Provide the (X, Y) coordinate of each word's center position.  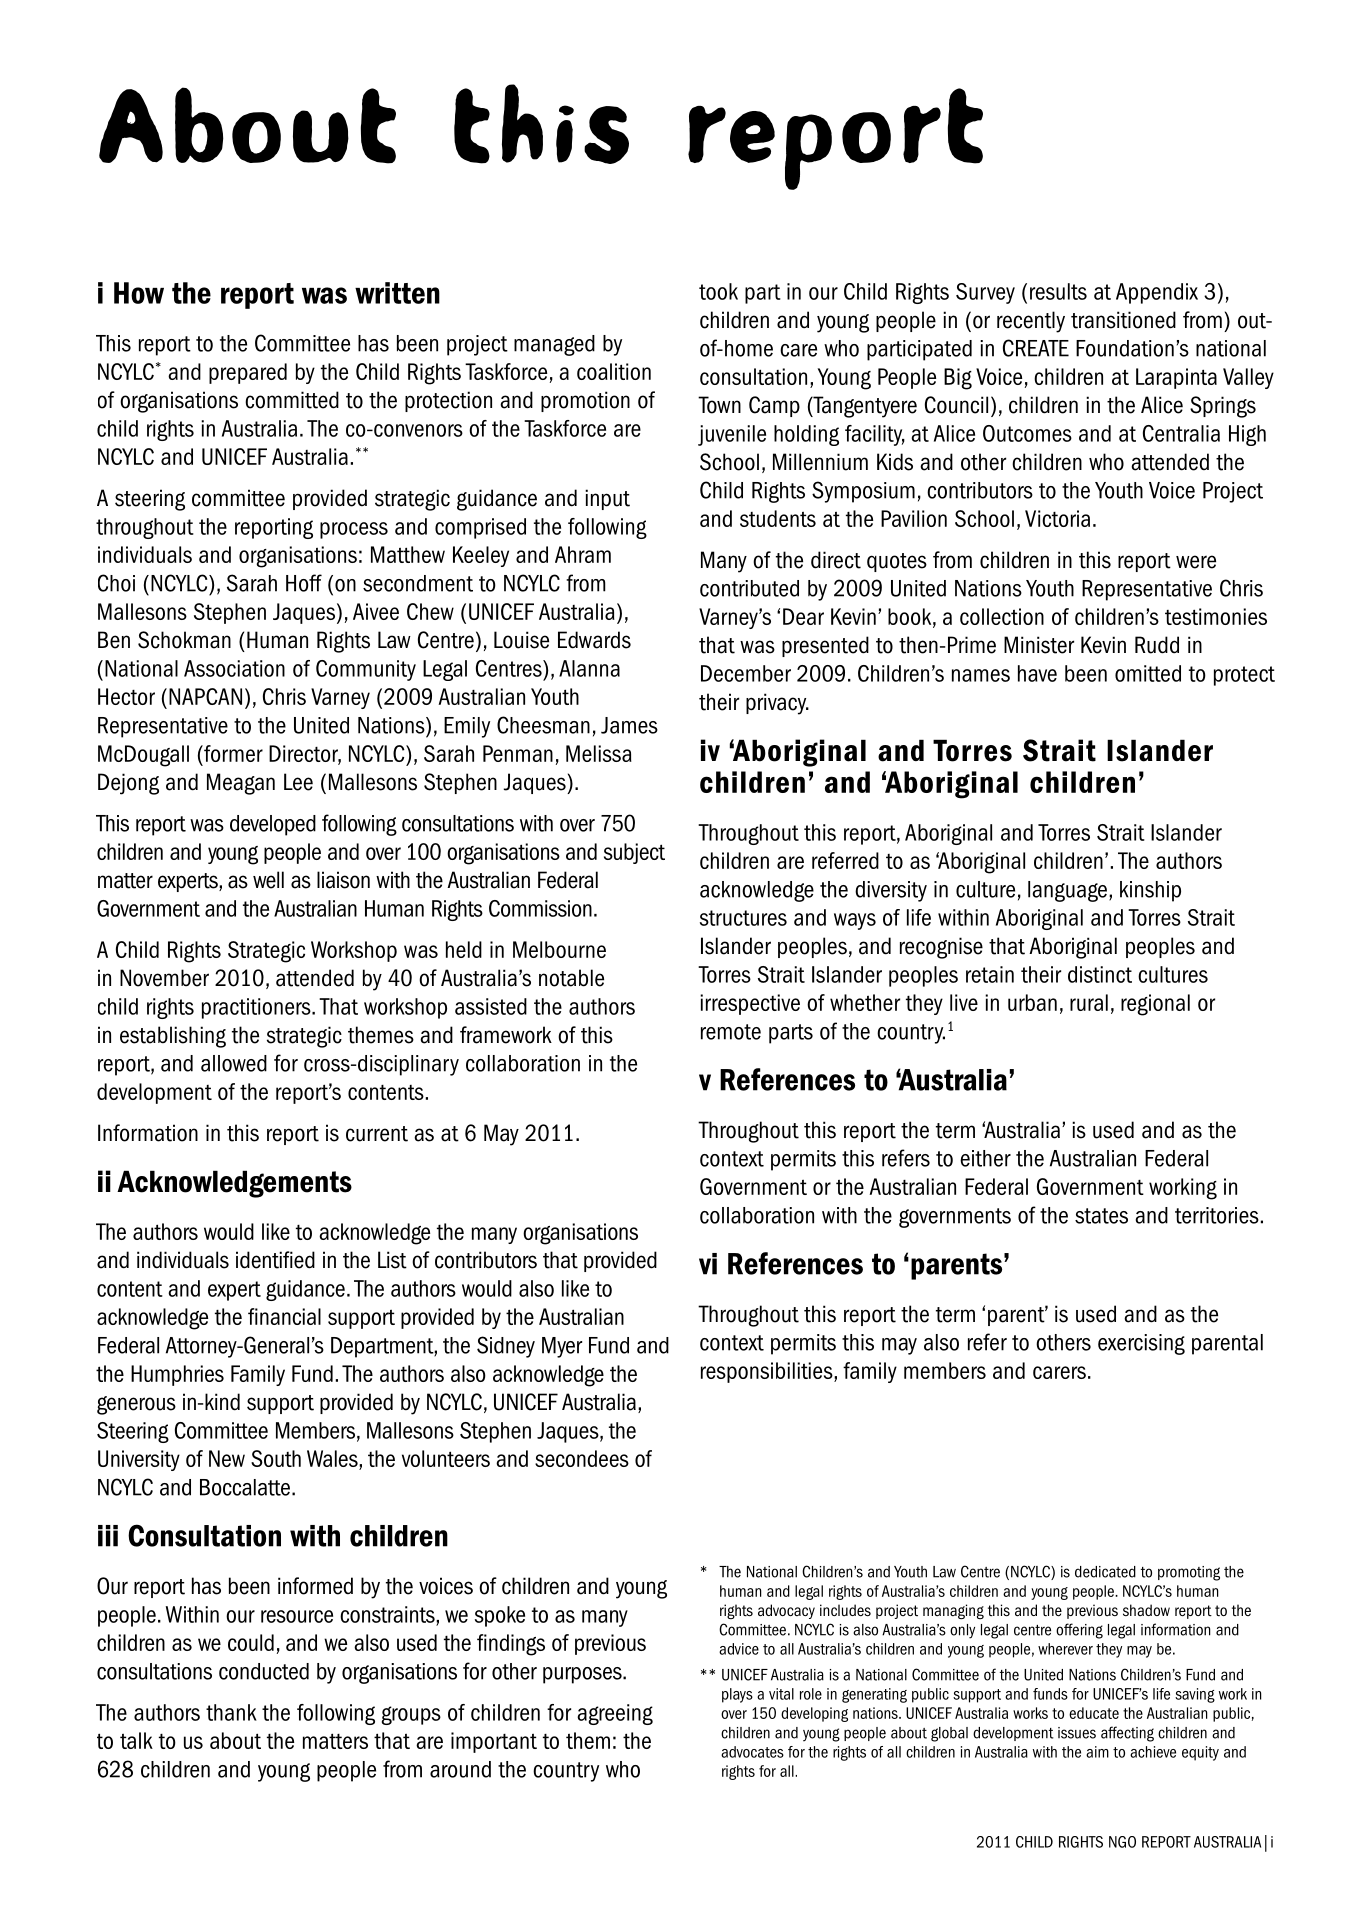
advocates (752, 1752)
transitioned (1123, 320)
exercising (1141, 1344)
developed (273, 825)
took (718, 291)
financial (284, 1316)
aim (1097, 1752)
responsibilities (768, 1372)
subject (634, 853)
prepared (248, 373)
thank (231, 1712)
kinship (1150, 891)
